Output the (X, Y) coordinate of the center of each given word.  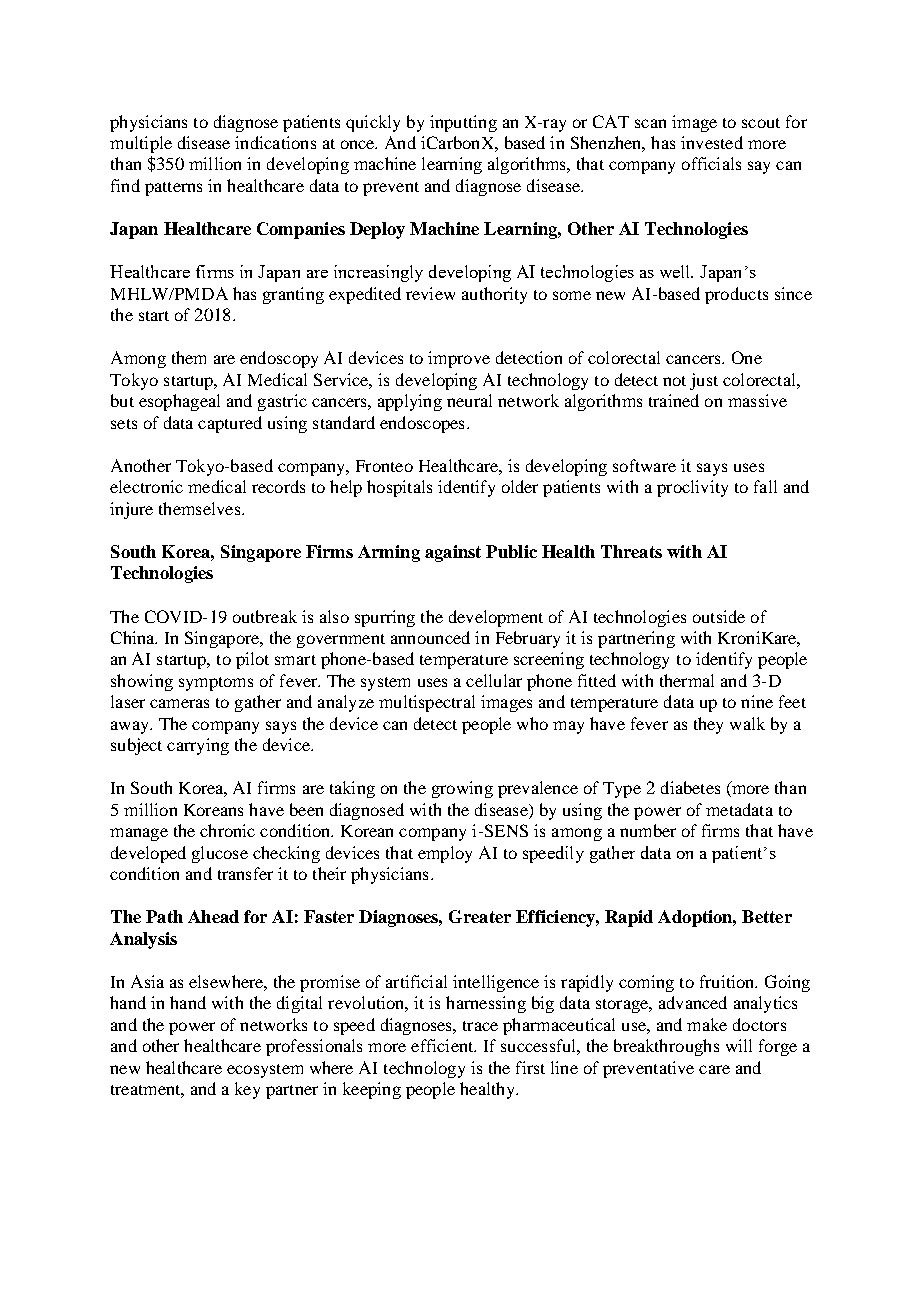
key (247, 1090)
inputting (463, 123)
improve (459, 359)
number (648, 830)
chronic (227, 830)
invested (712, 142)
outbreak (265, 616)
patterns (173, 189)
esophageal (179, 402)
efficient (443, 1045)
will (739, 1045)
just (704, 381)
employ (445, 854)
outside (719, 616)
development (496, 618)
